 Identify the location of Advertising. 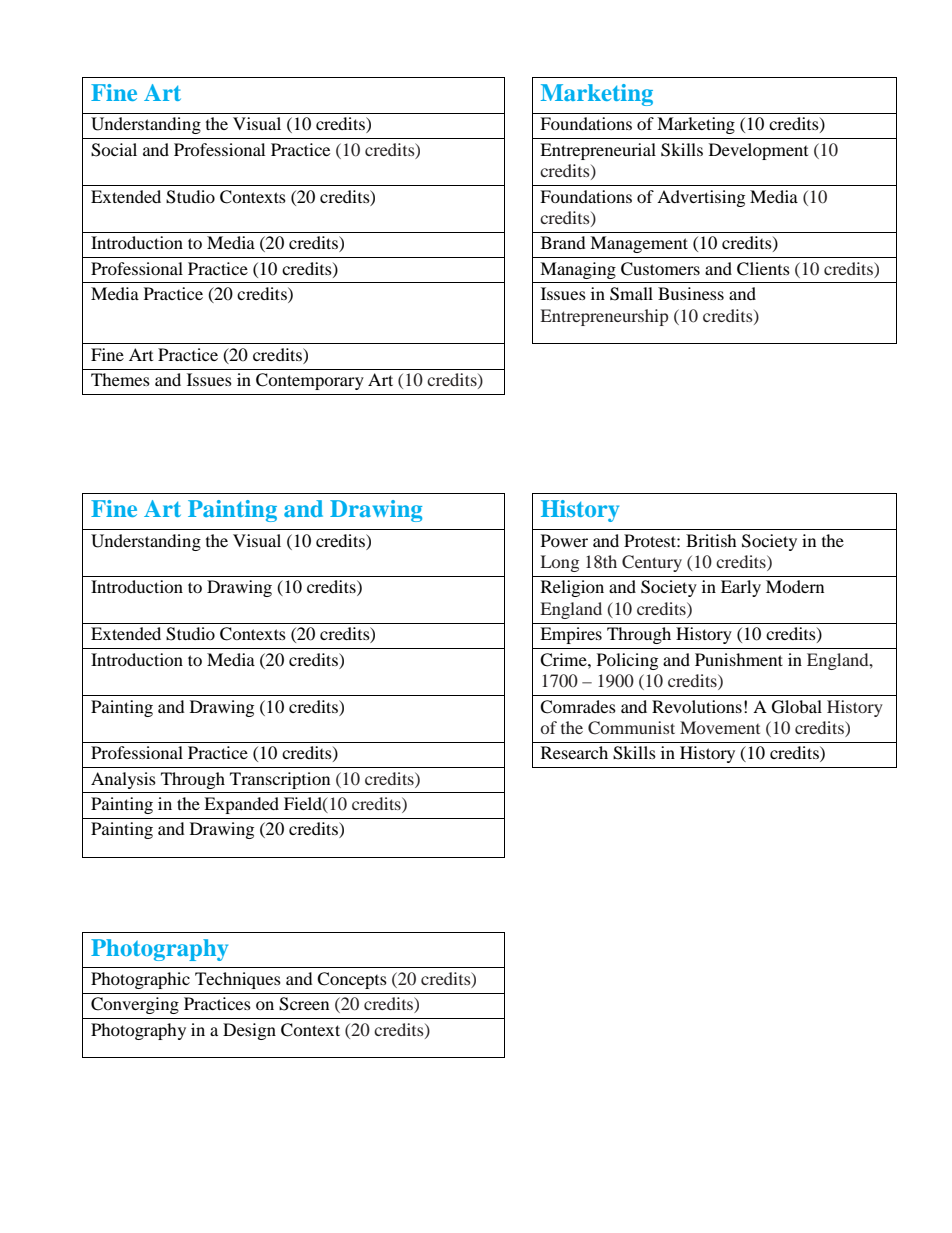
(701, 198).
